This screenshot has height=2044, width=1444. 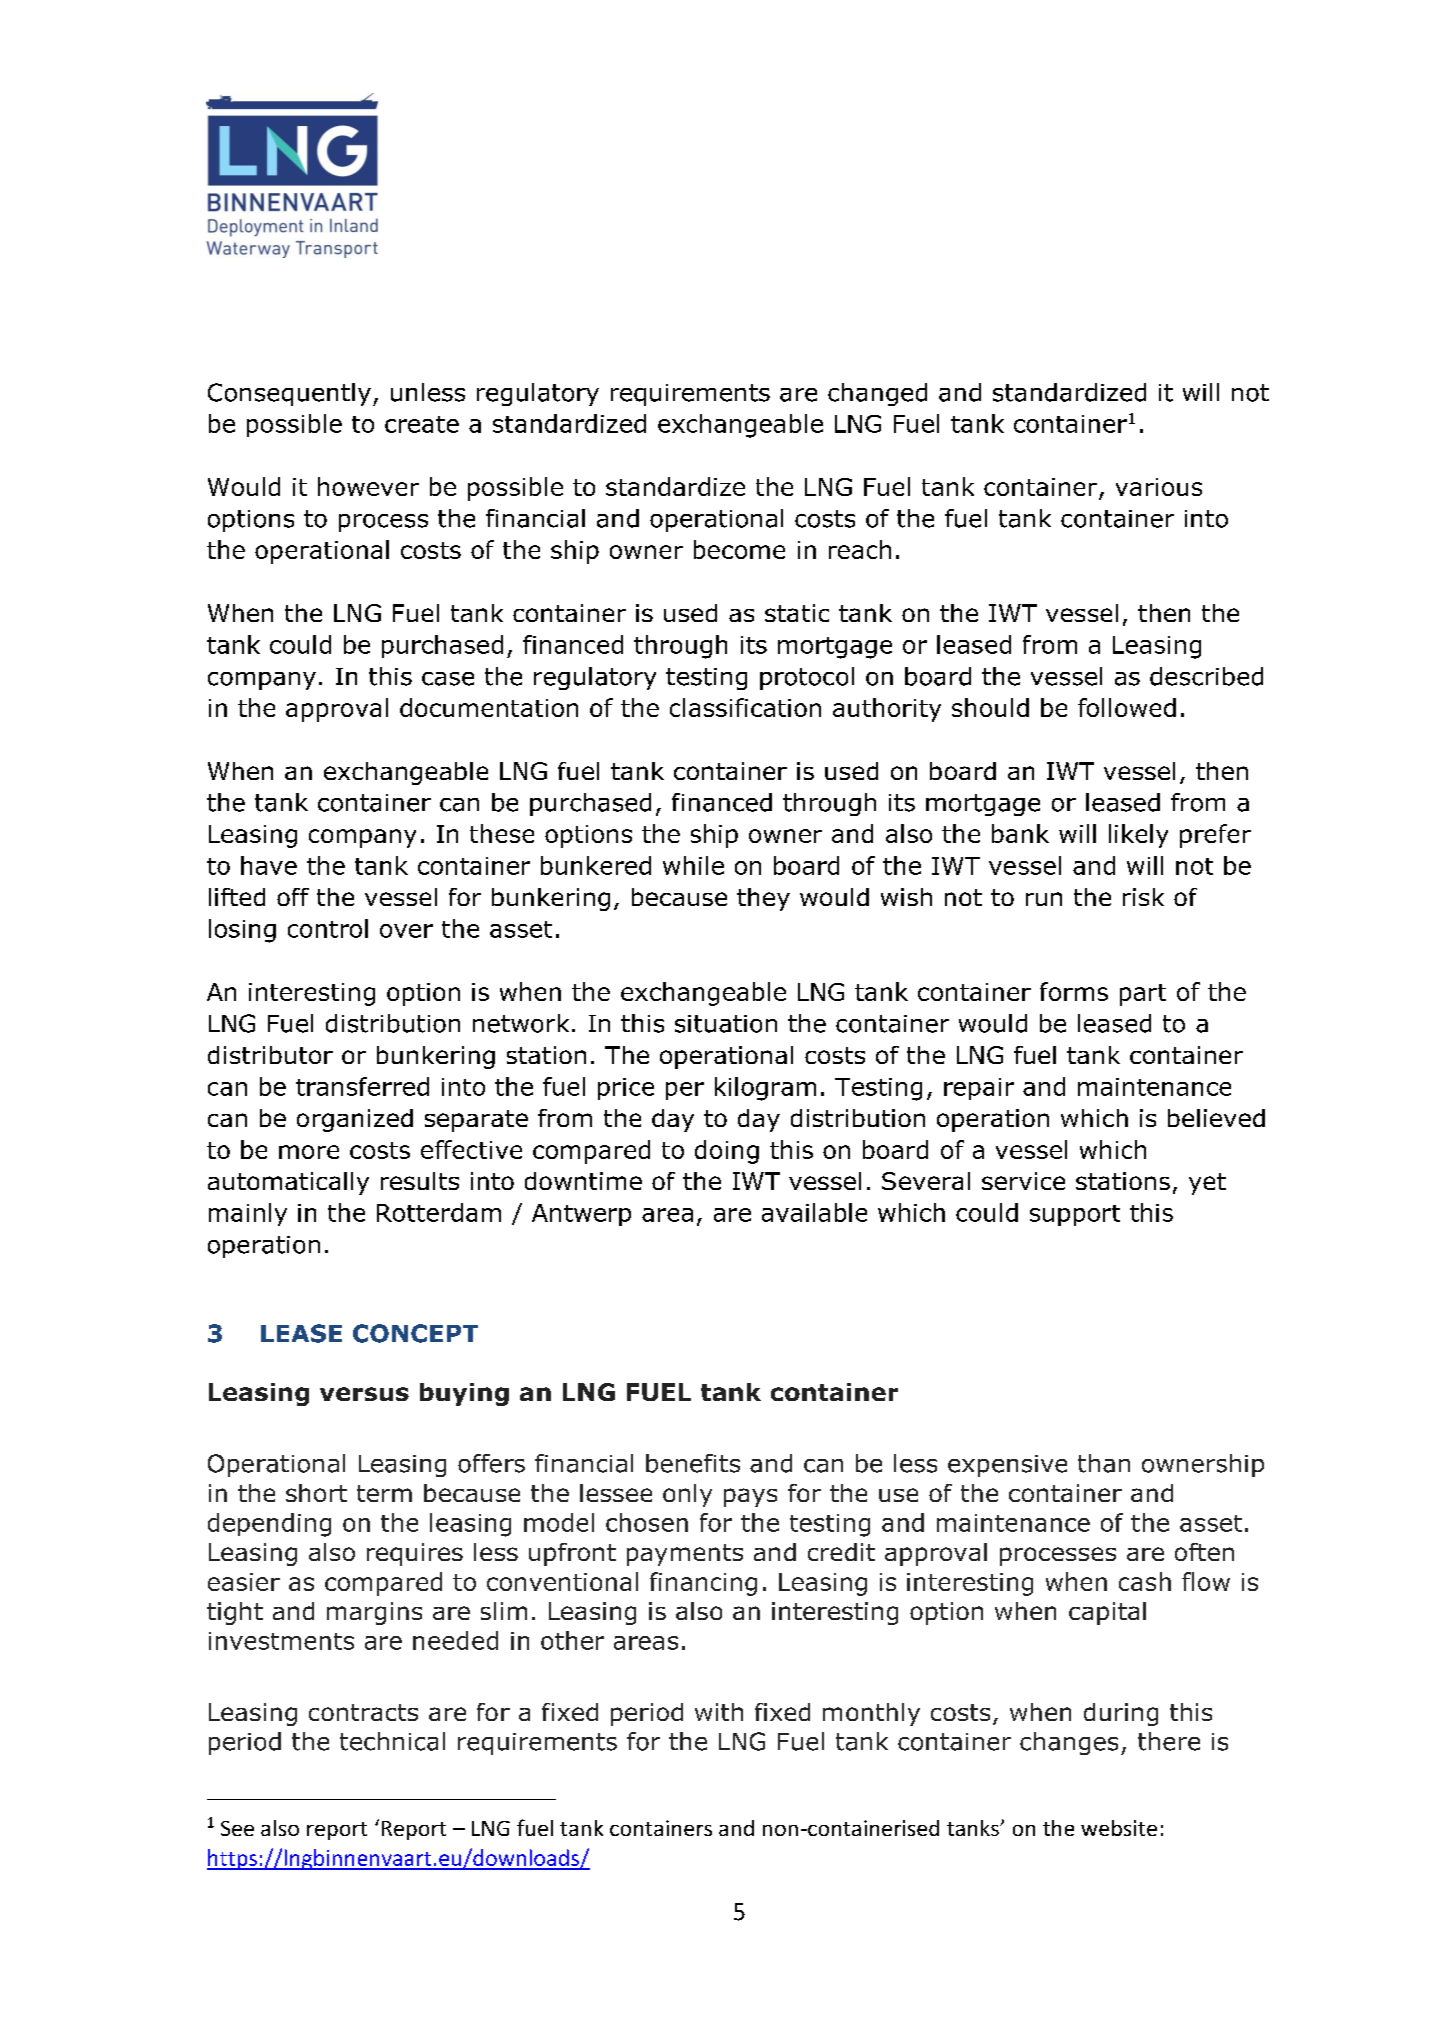 What do you see at coordinates (368, 486) in the screenshot?
I see `however` at bounding box center [368, 486].
